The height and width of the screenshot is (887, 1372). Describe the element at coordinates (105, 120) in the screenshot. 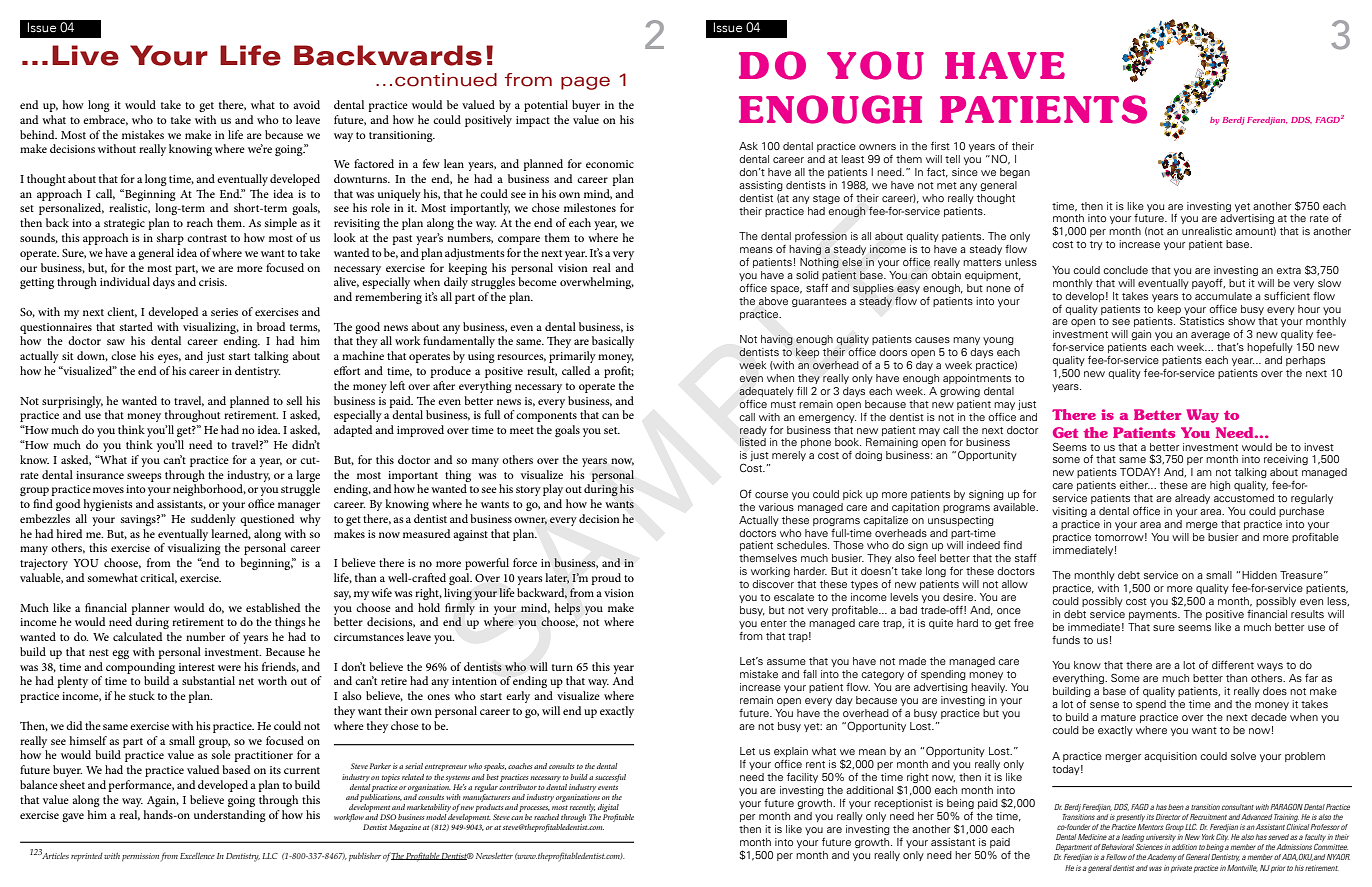

I see `embrace` at that location.
